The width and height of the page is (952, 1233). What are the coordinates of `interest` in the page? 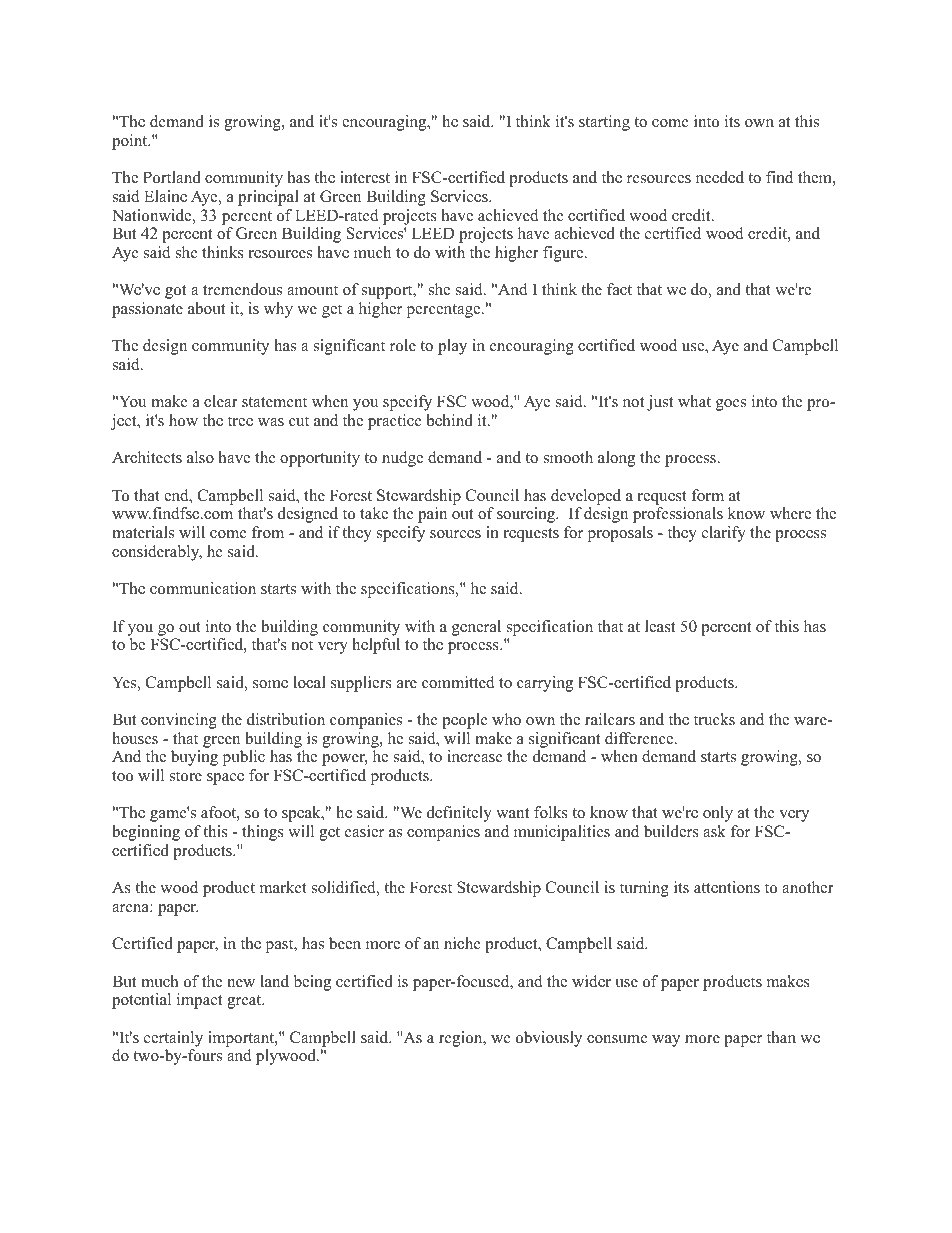 It's located at (365, 177).
